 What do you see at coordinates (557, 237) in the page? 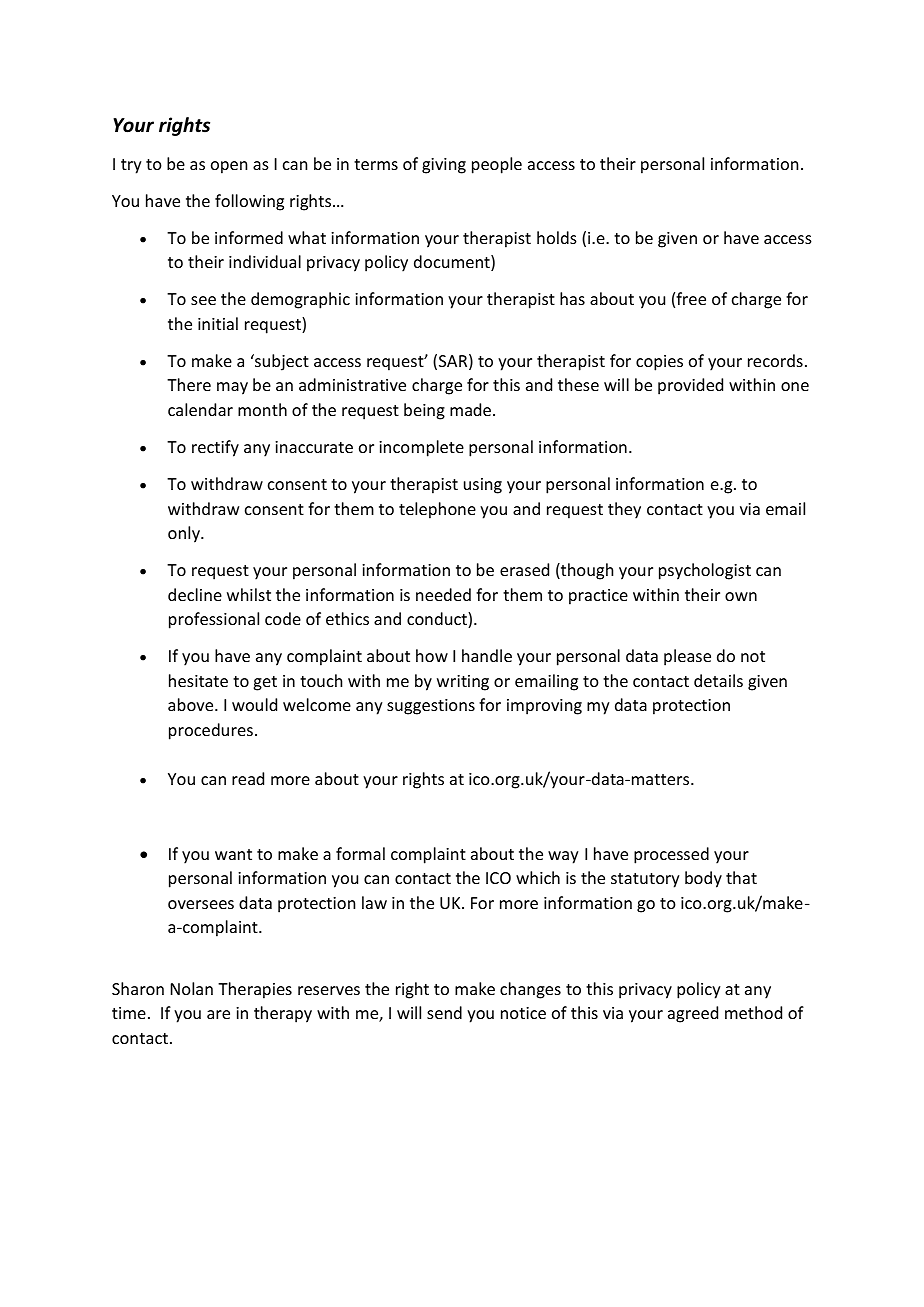
I see `holds` at bounding box center [557, 237].
